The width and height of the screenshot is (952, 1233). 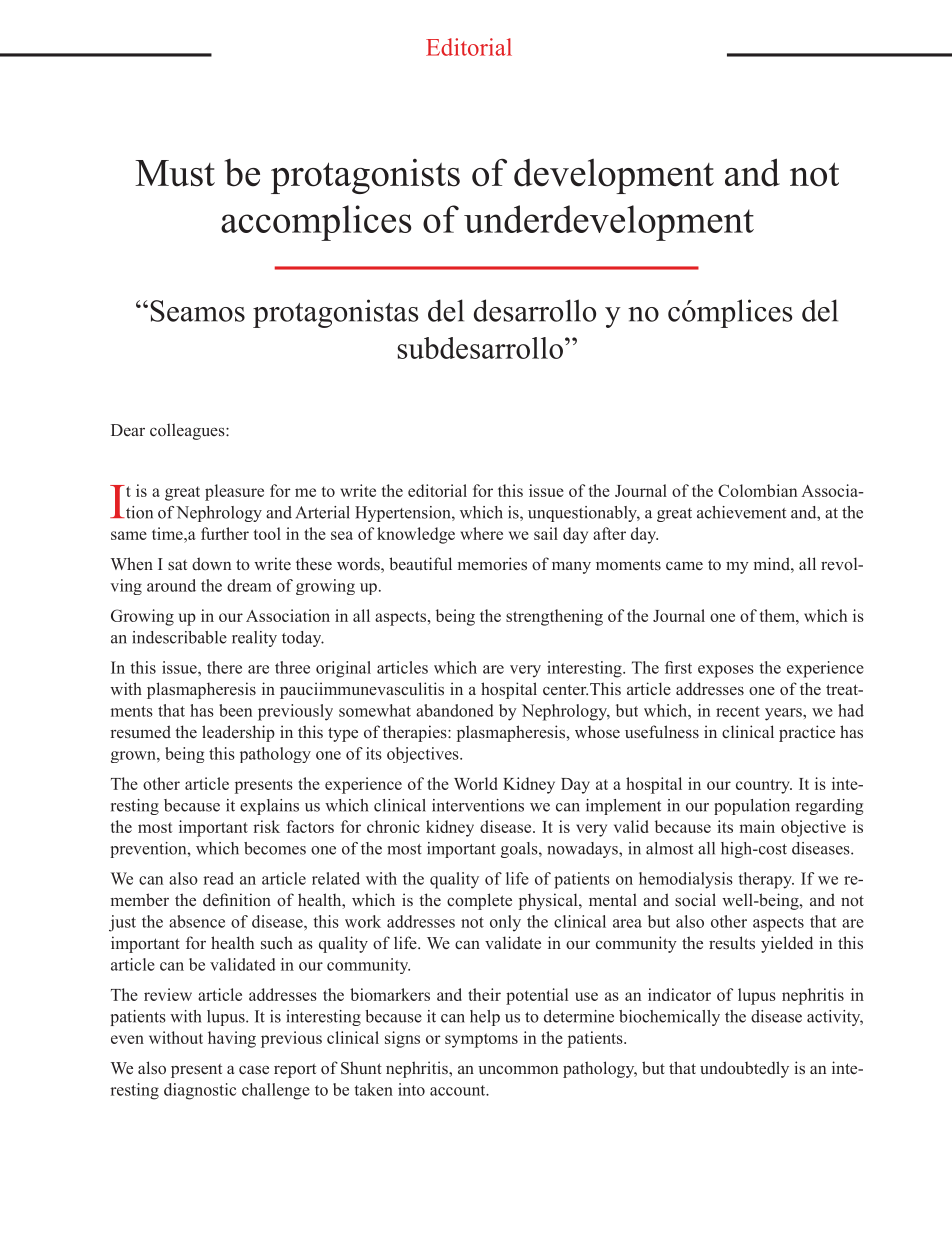 What do you see at coordinates (481, 533) in the screenshot?
I see `where` at bounding box center [481, 533].
